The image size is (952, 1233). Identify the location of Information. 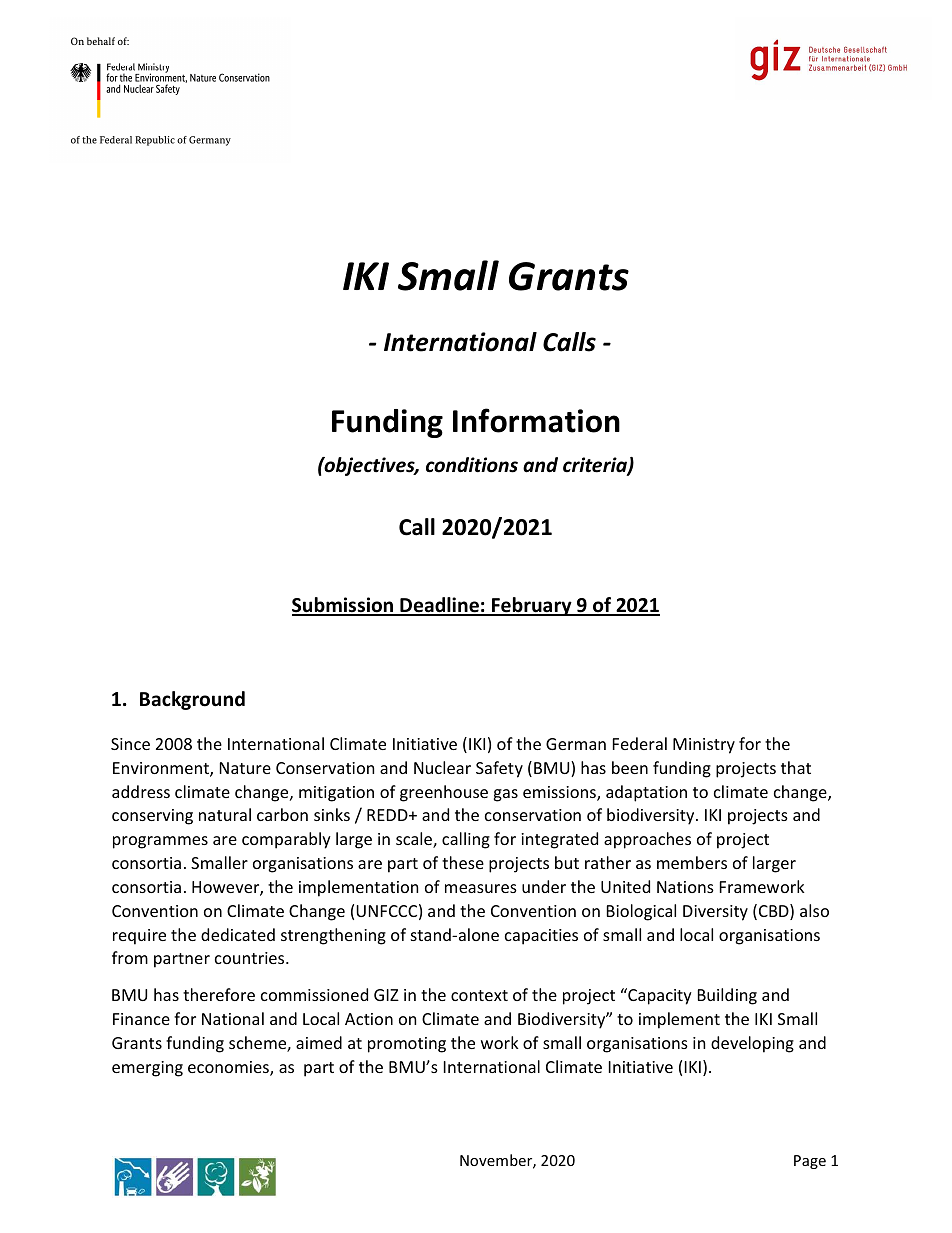
(536, 420).
